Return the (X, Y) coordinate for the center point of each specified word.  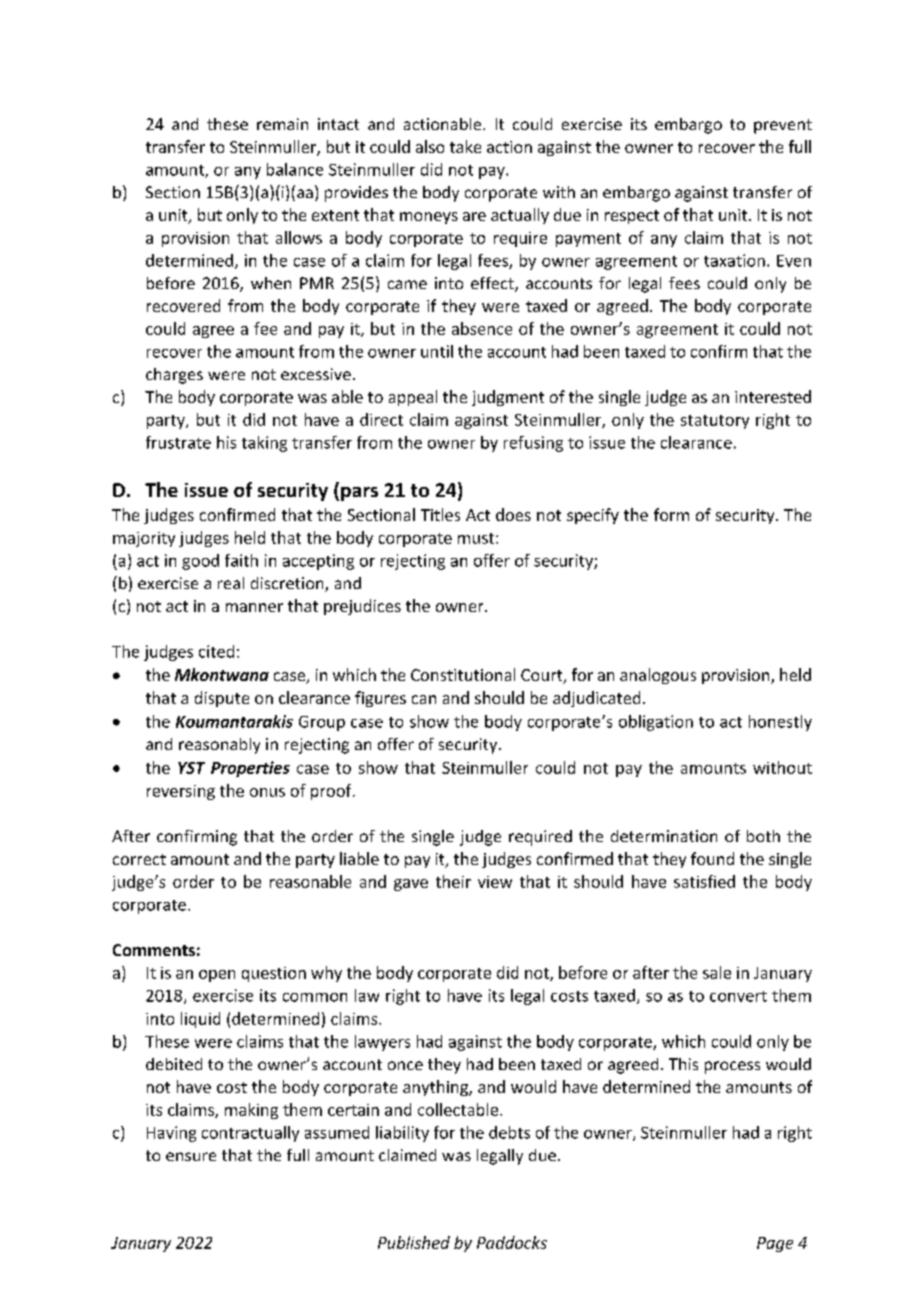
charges (174, 376)
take (465, 146)
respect (632, 217)
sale (717, 972)
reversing (181, 792)
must (477, 538)
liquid (200, 1020)
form (671, 514)
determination (664, 836)
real (231, 583)
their (453, 881)
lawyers (382, 1043)
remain (282, 124)
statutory (715, 422)
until (437, 351)
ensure (191, 1156)
